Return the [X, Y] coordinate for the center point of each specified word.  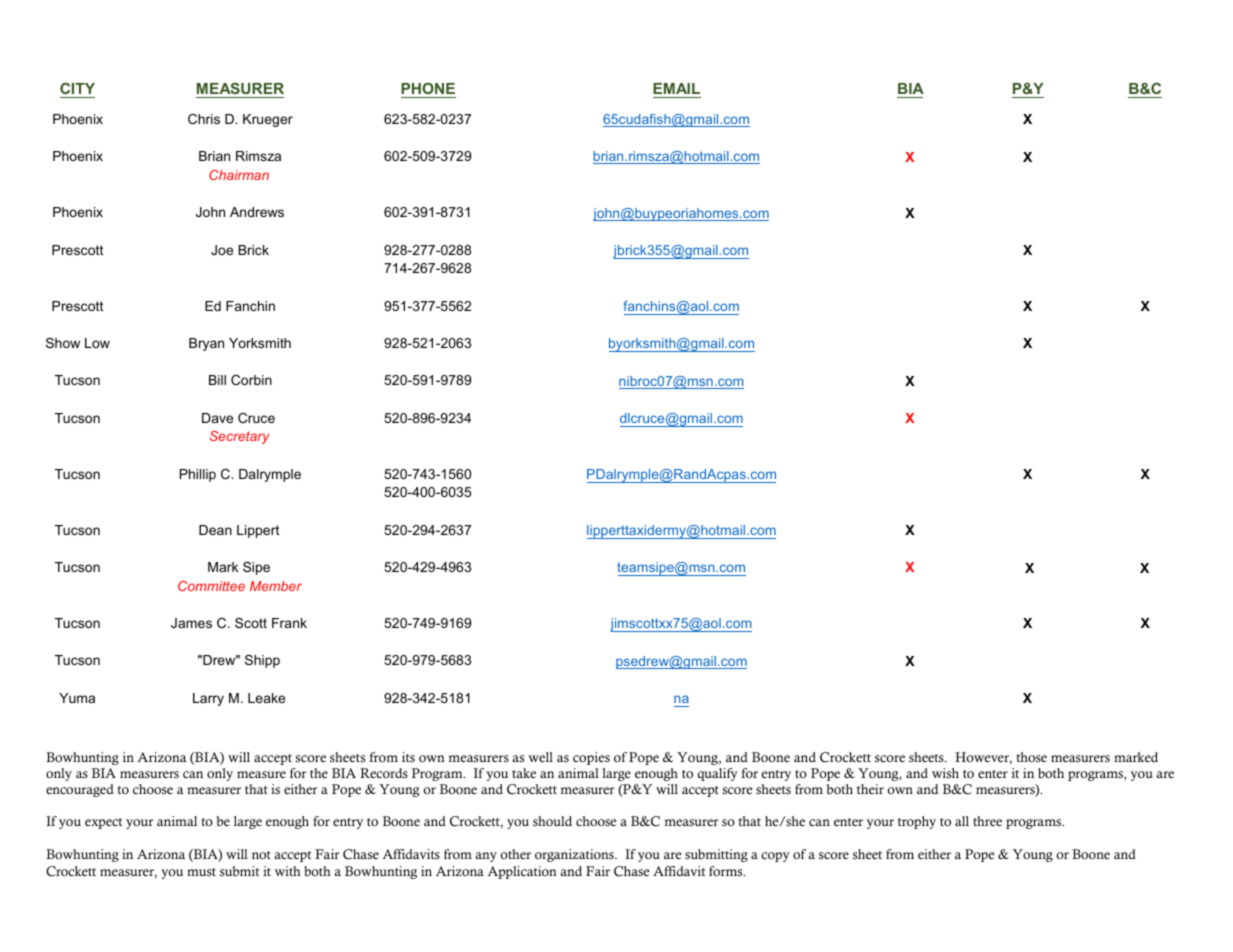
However [983, 758]
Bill [217, 380]
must [201, 872]
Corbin [251, 380]
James [191, 623]
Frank [289, 623]
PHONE [428, 90]
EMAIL [676, 88]
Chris [204, 119]
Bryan [206, 344]
